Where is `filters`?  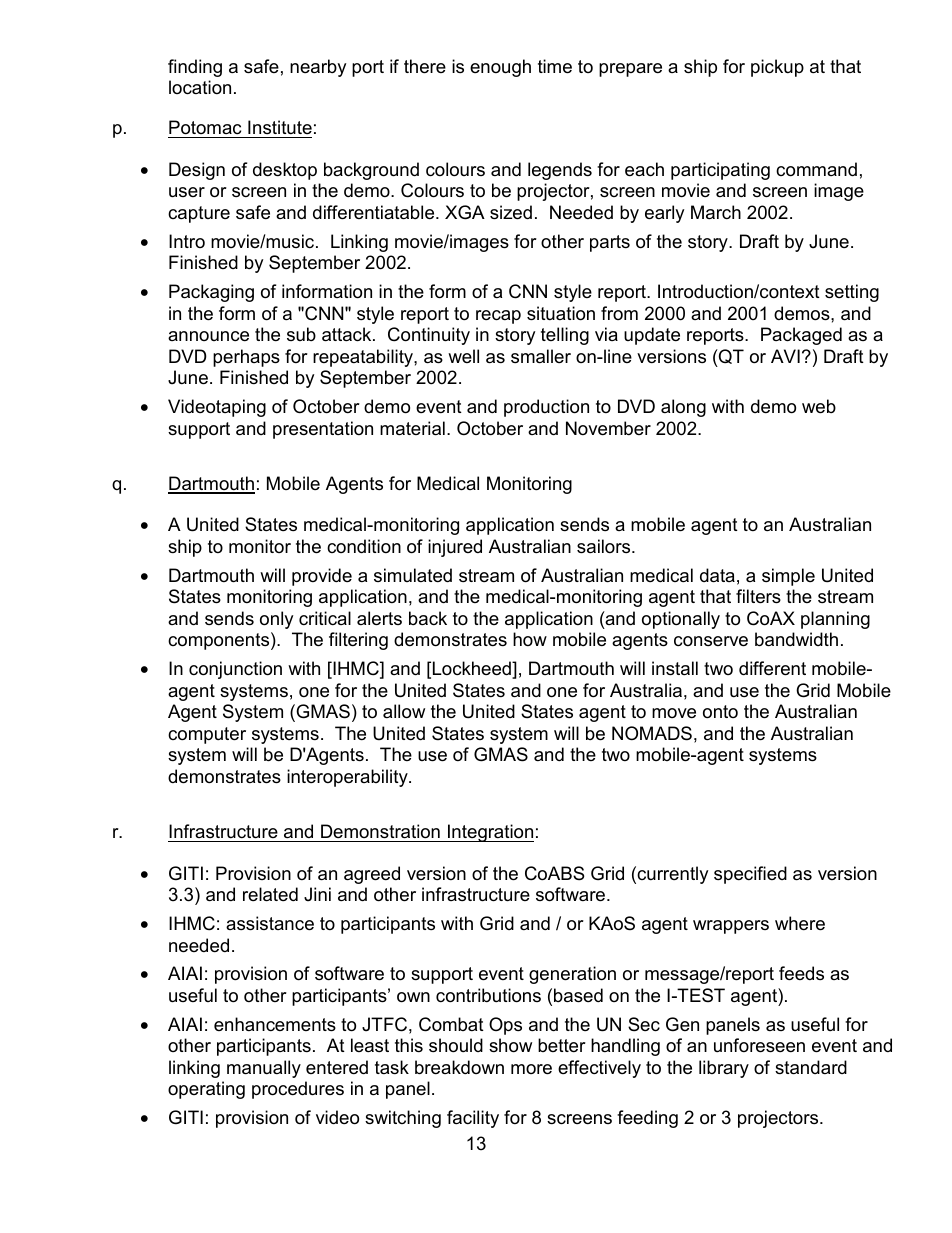
filters is located at coordinates (758, 596).
